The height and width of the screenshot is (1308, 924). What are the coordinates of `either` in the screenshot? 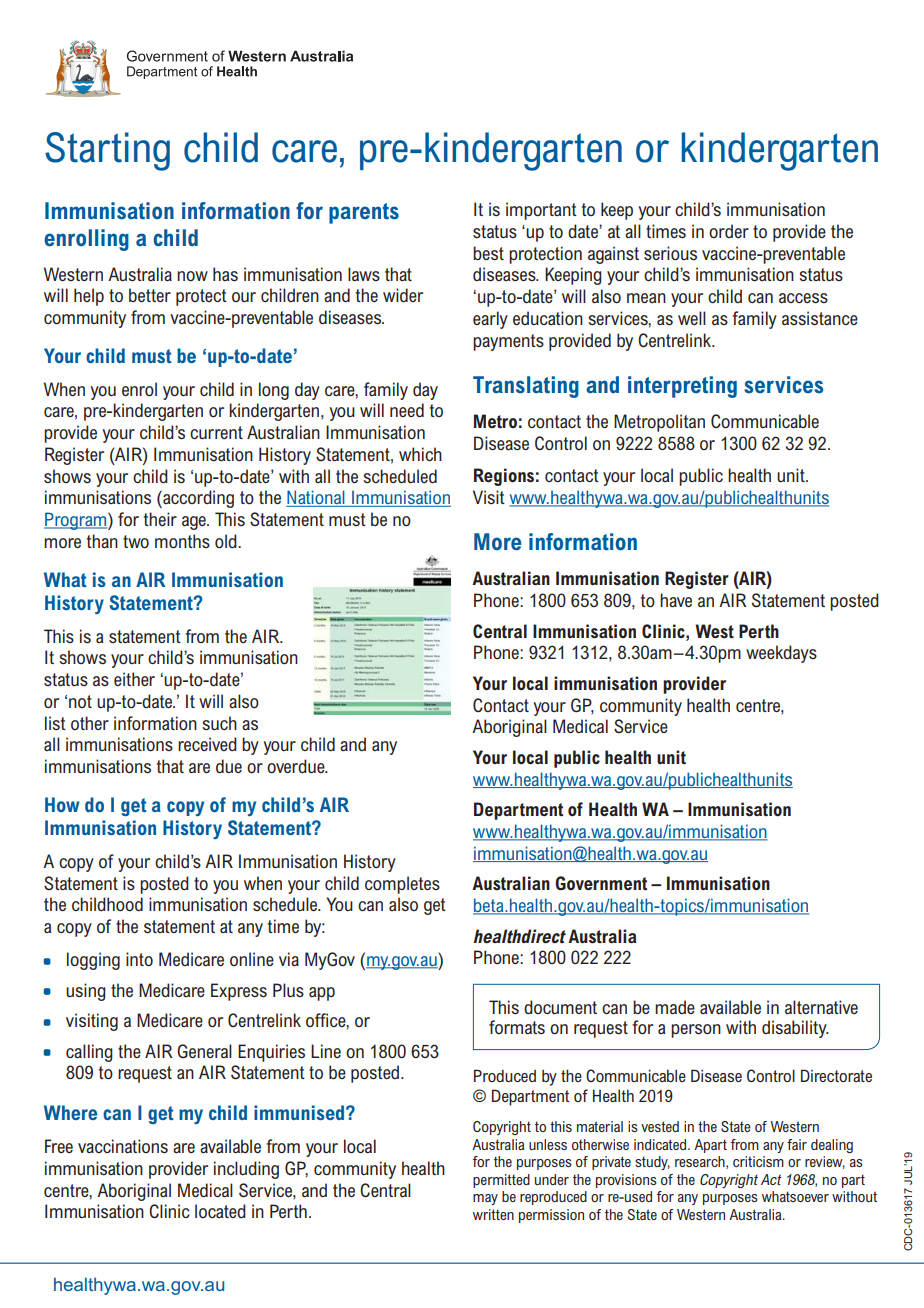 It's located at (134, 679).
